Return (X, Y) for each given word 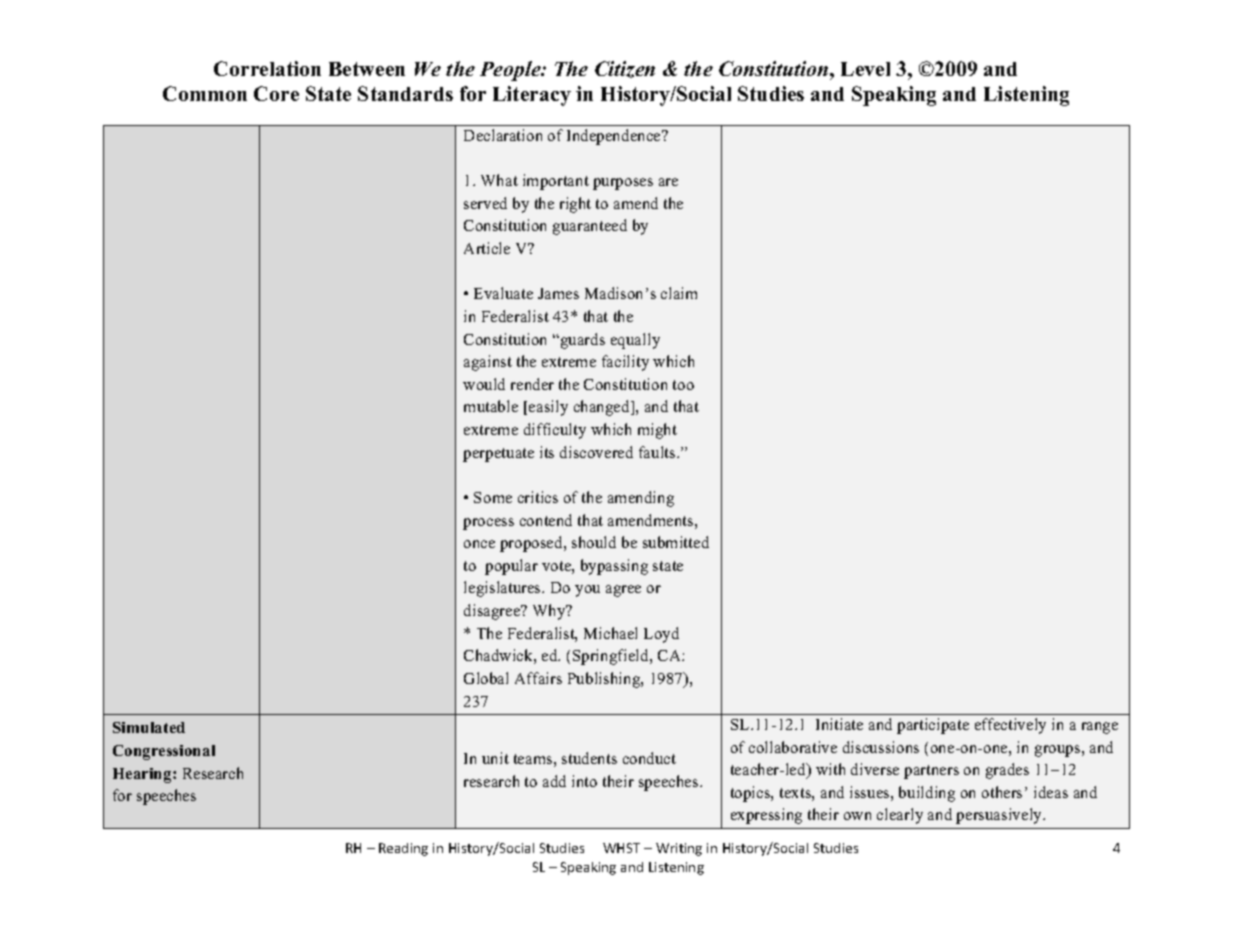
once (479, 544)
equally (635, 341)
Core (276, 93)
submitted (676, 542)
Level (865, 69)
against (488, 363)
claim (679, 293)
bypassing (614, 567)
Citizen (625, 69)
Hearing (143, 775)
